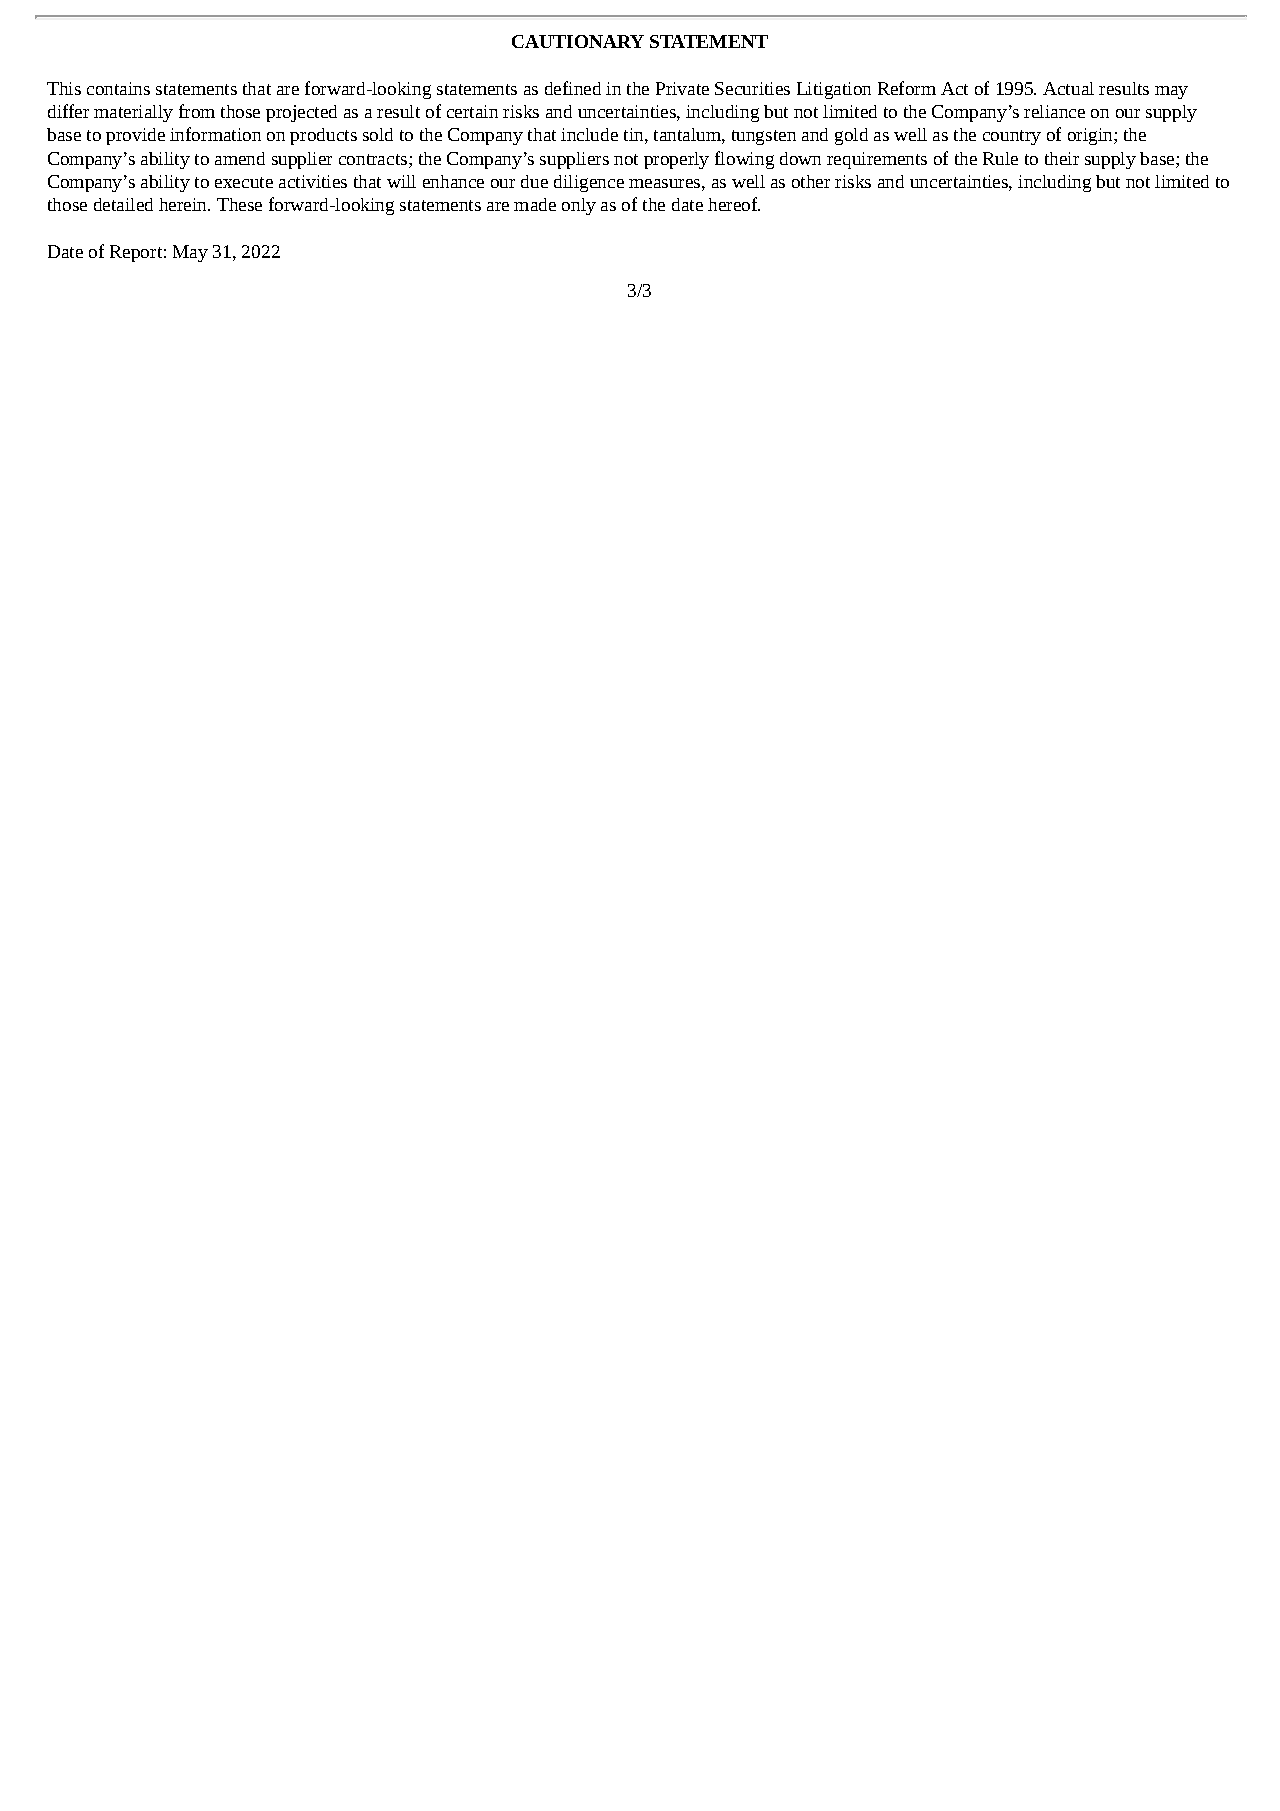 Image resolution: width=1280 pixels, height=1811 pixels. What do you see at coordinates (676, 160) in the document?
I see `properly` at bounding box center [676, 160].
